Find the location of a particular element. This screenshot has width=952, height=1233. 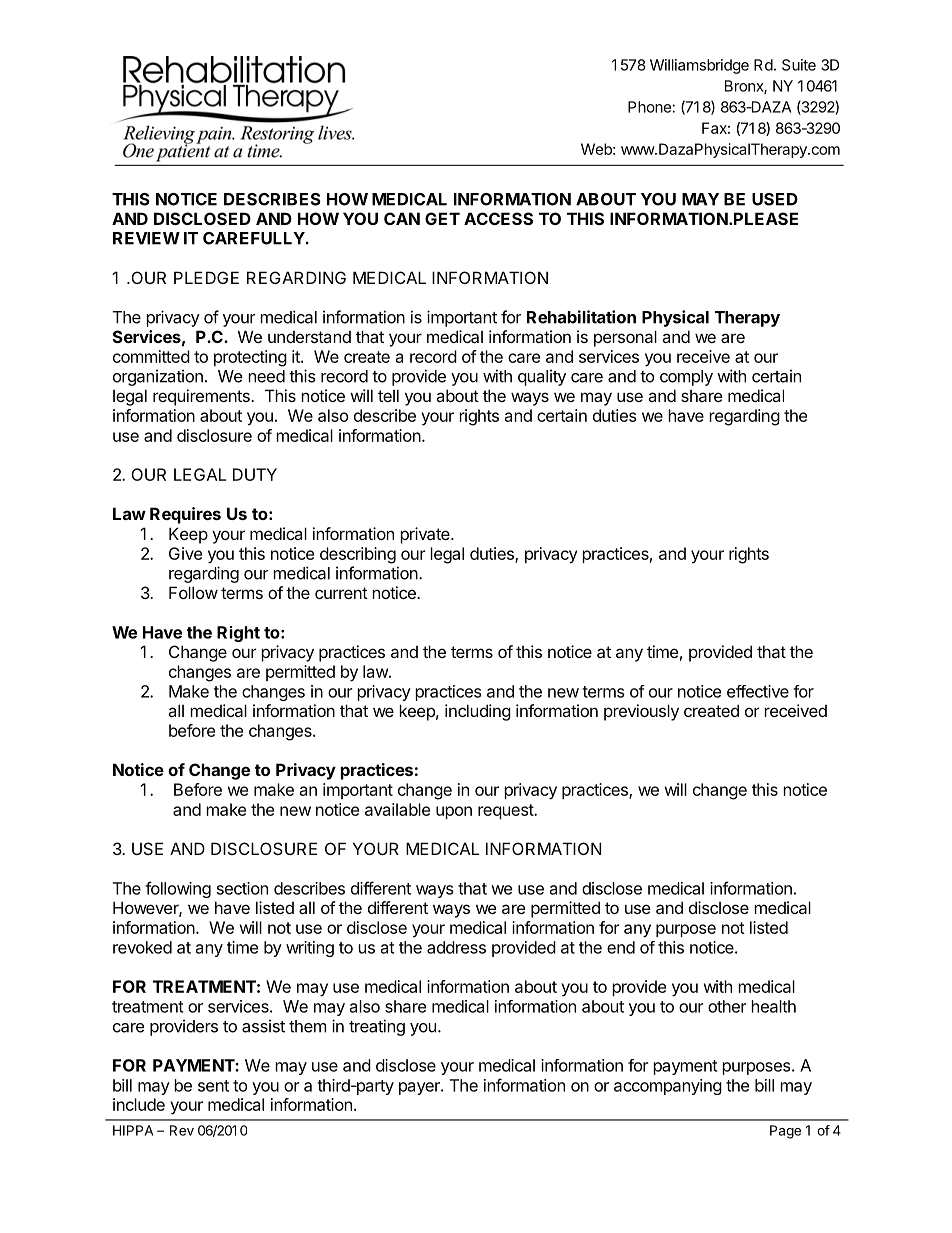

sent is located at coordinates (213, 1086).
